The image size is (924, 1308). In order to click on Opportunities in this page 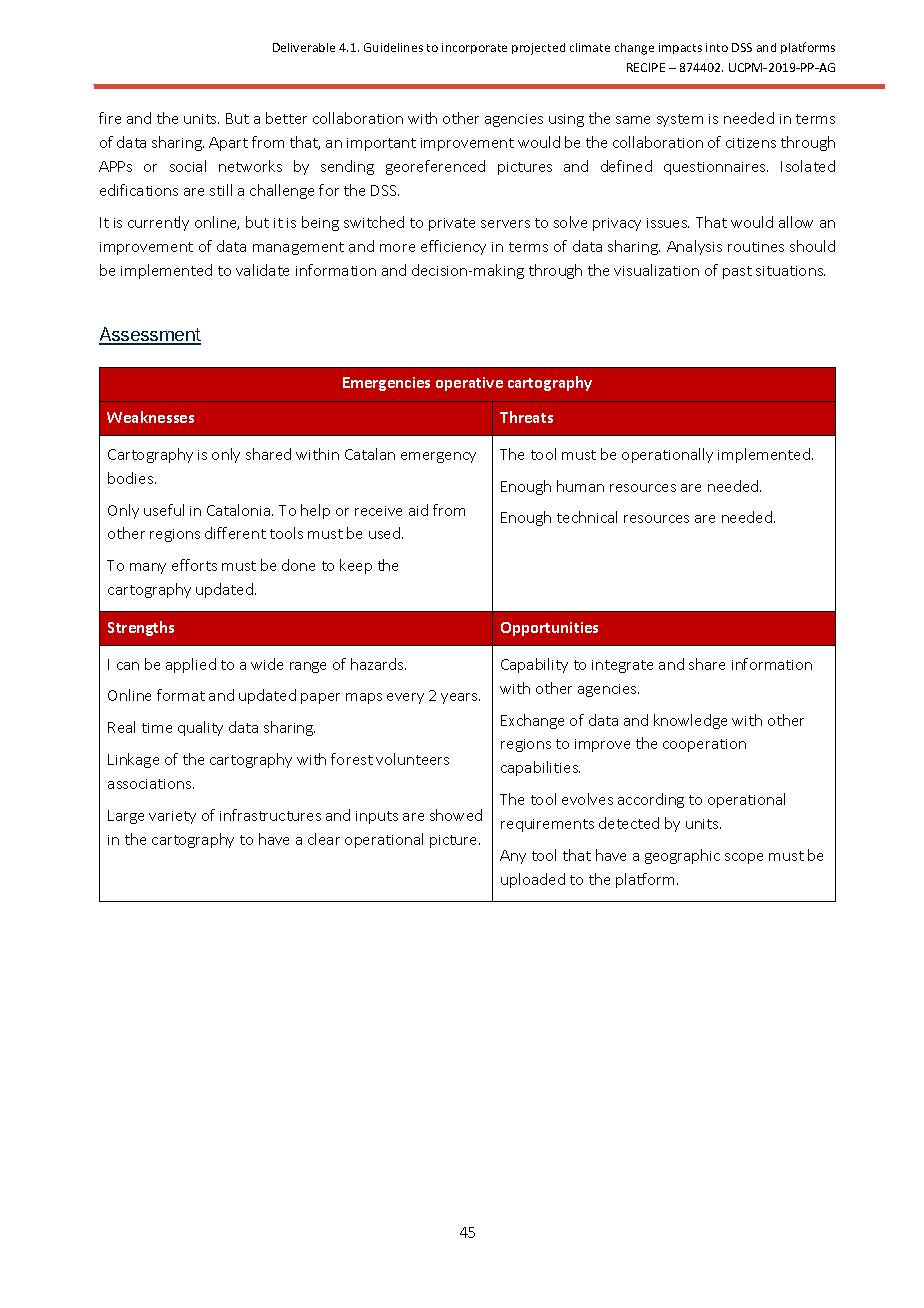, I will do `click(549, 629)`.
